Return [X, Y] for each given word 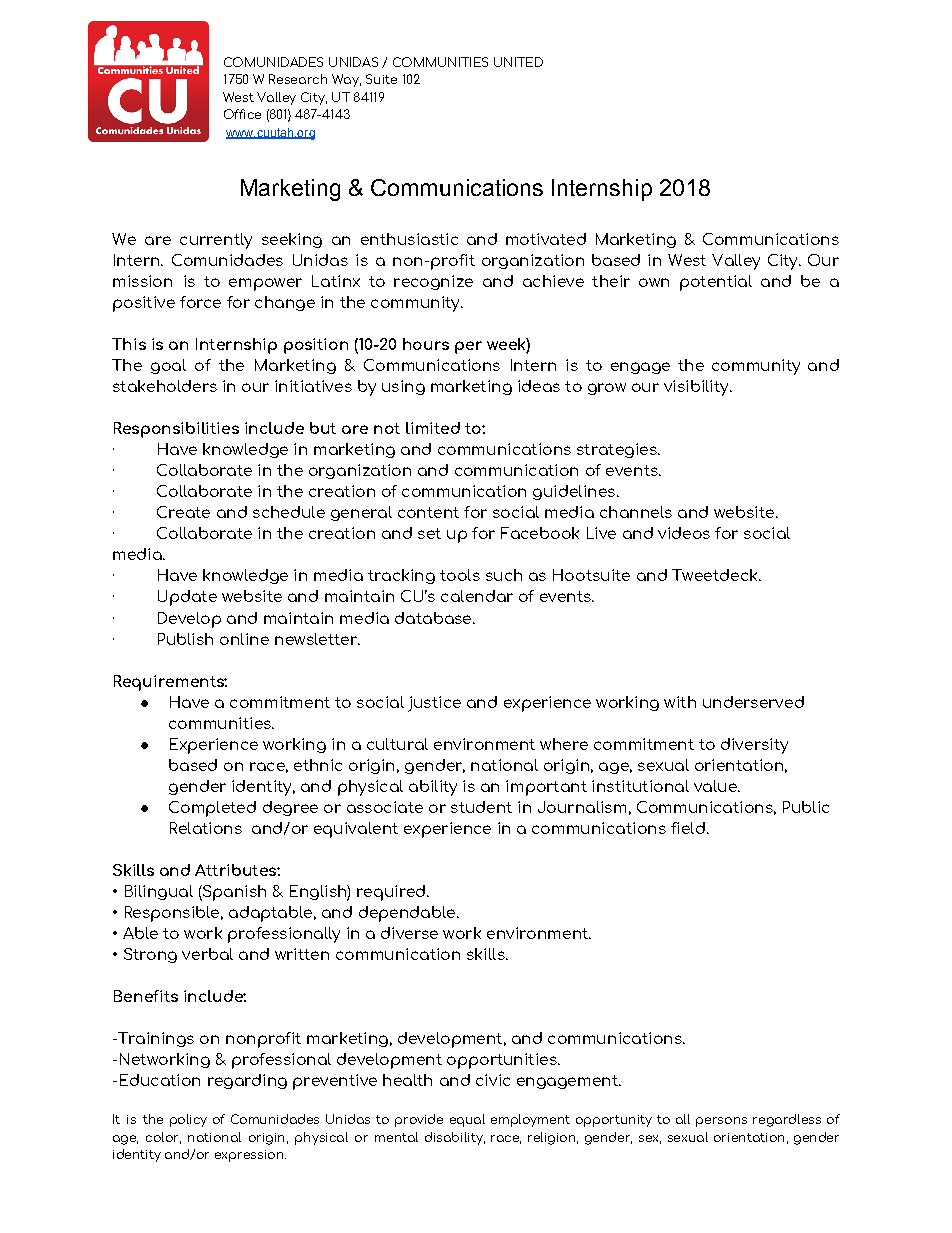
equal [467, 1120]
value [716, 786]
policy [188, 1120]
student [481, 807]
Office [242, 114]
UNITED [518, 62]
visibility [697, 388]
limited [433, 428]
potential [716, 283]
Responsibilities [176, 430]
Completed [212, 809]
